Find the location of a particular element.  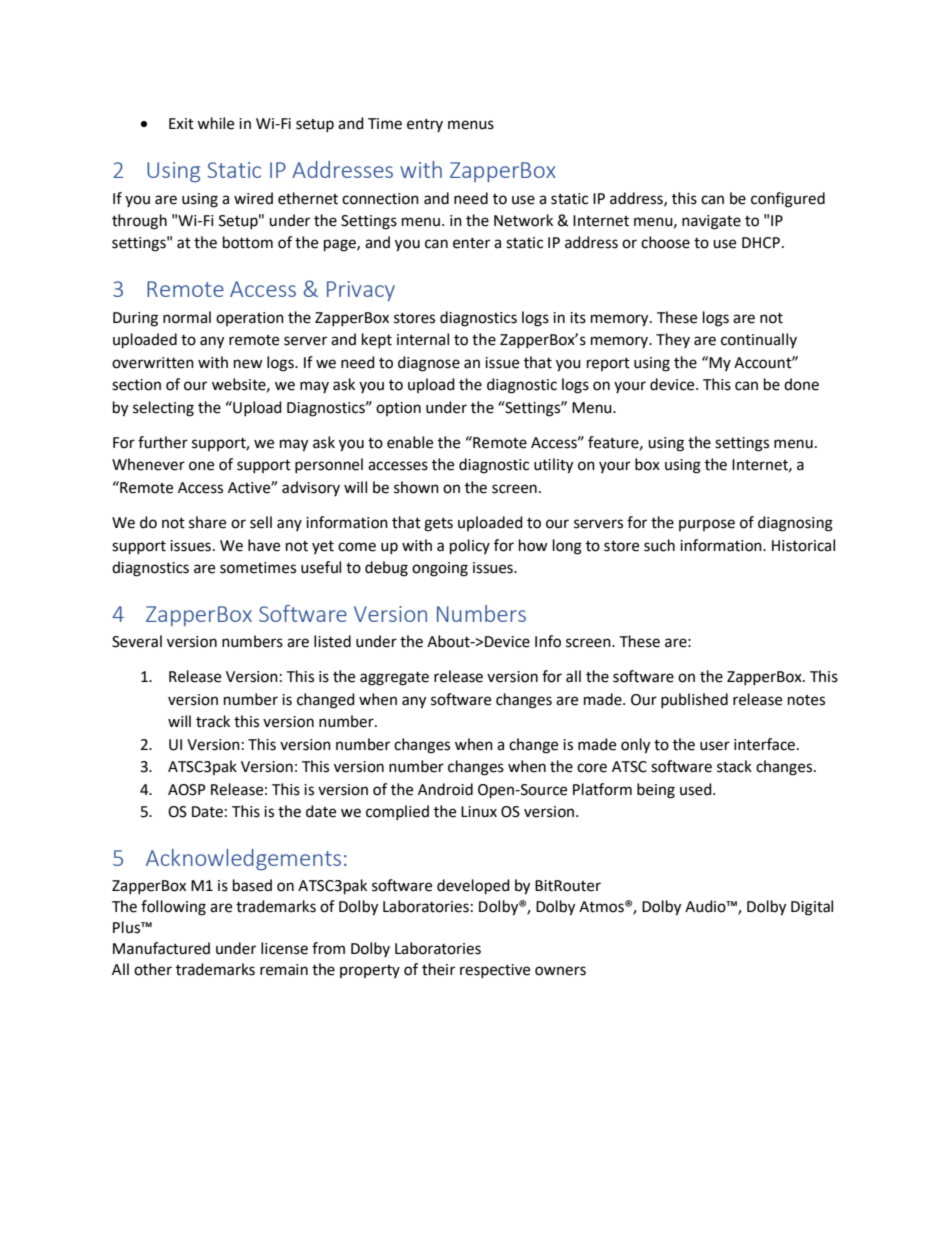

share is located at coordinates (207, 522).
